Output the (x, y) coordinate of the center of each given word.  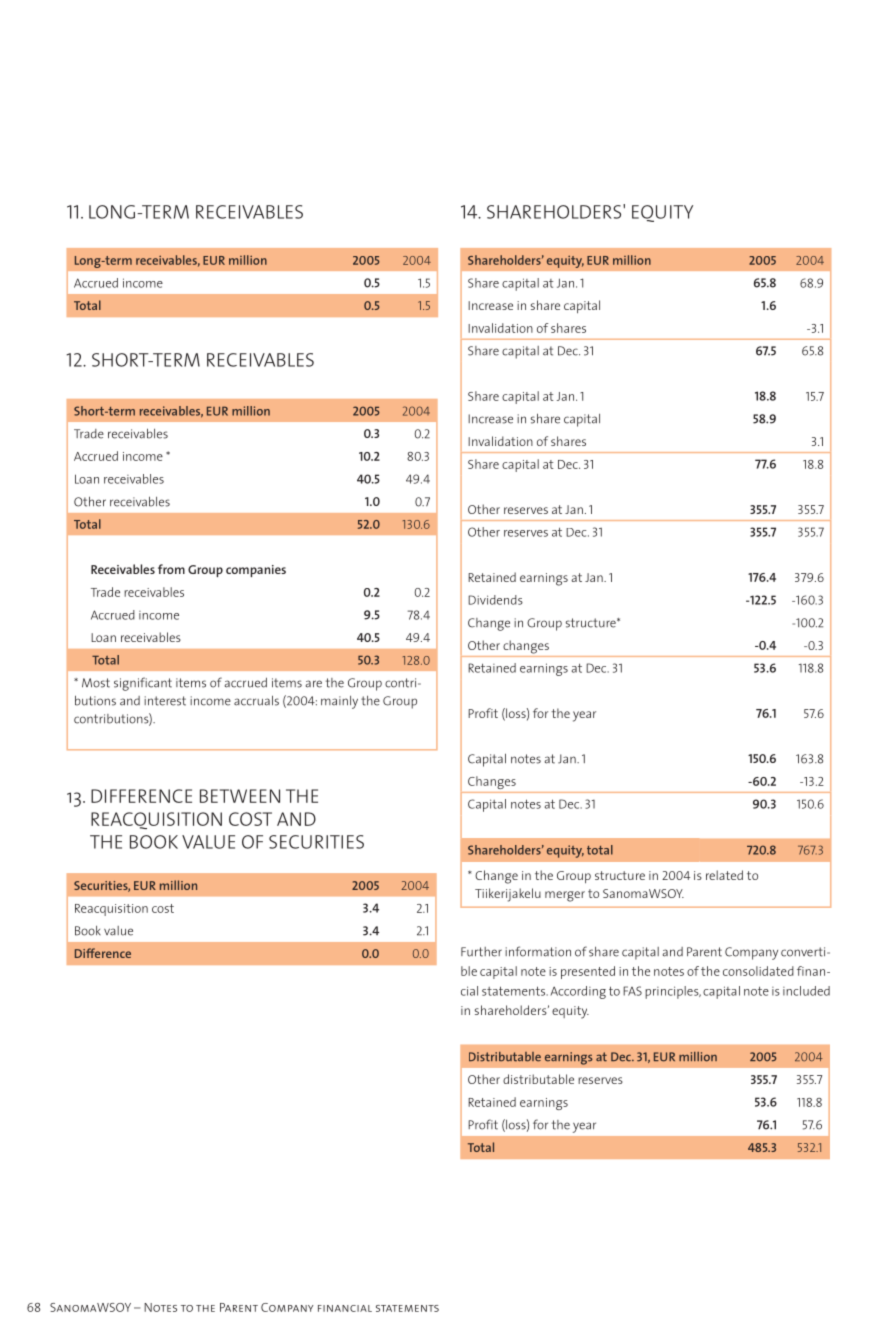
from (171, 569)
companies (256, 571)
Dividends (495, 600)
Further (481, 952)
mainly (339, 702)
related (724, 875)
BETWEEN (240, 796)
